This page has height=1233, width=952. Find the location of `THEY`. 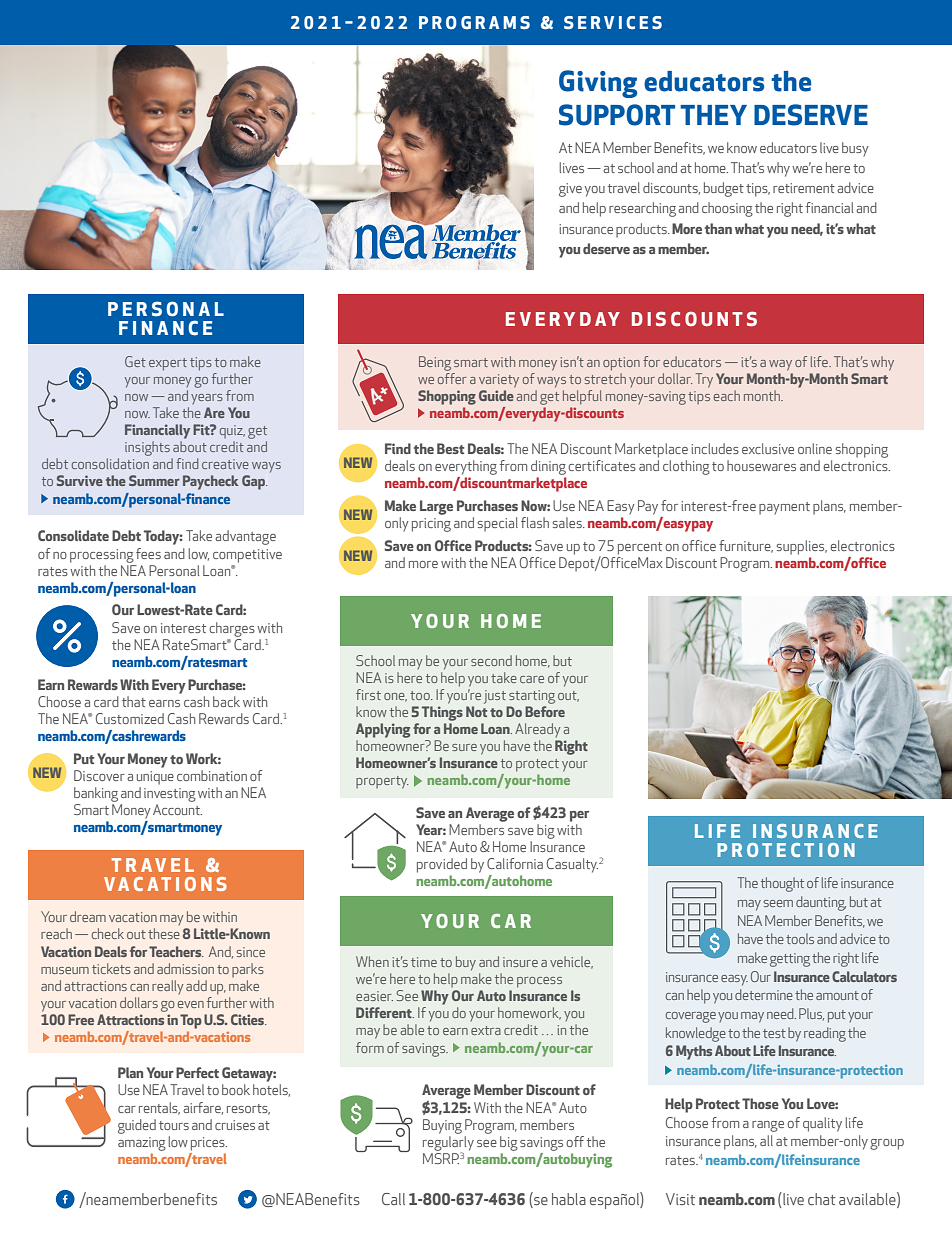

THEY is located at coordinates (713, 115).
